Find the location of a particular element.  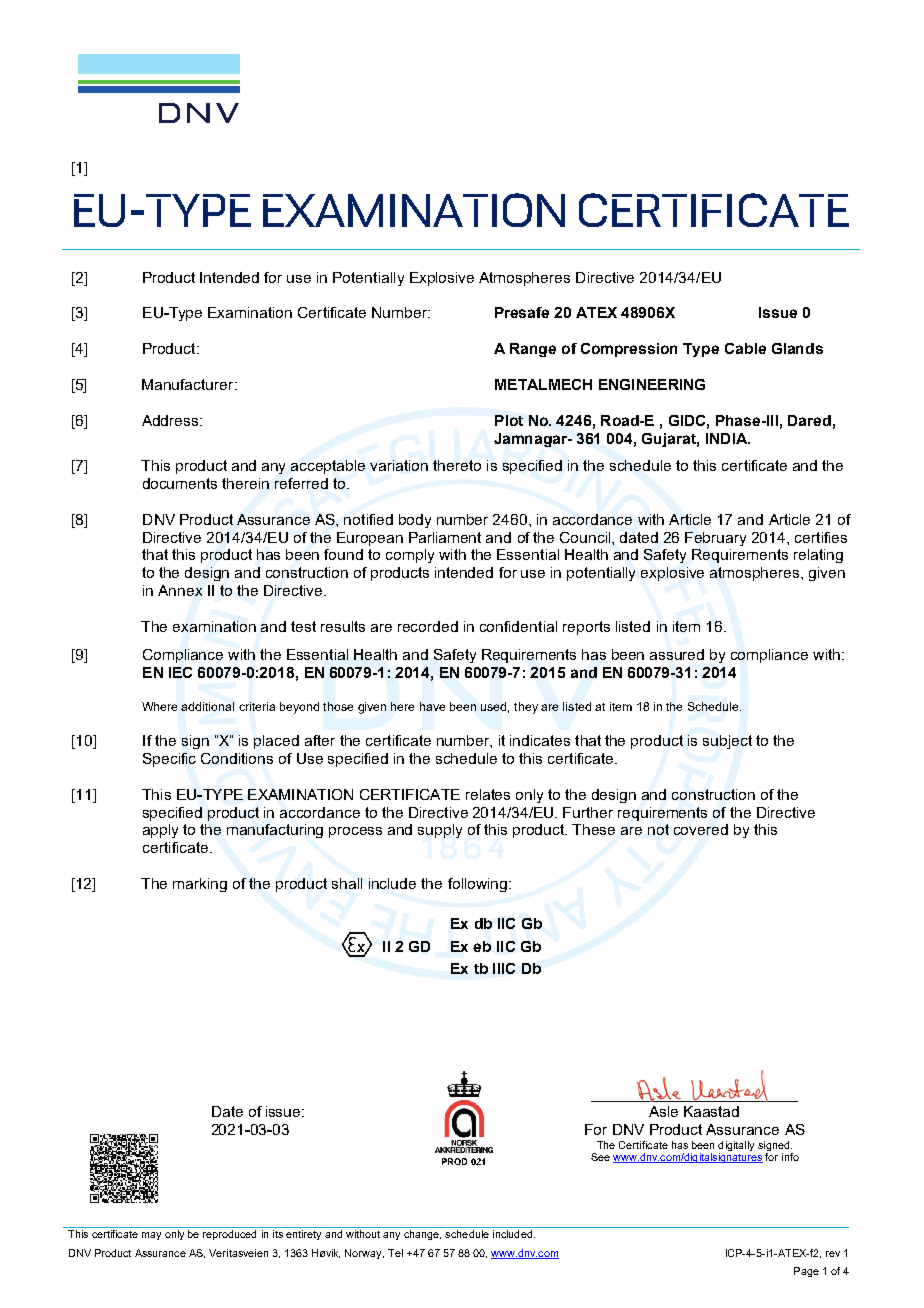

marking is located at coordinates (200, 885).
